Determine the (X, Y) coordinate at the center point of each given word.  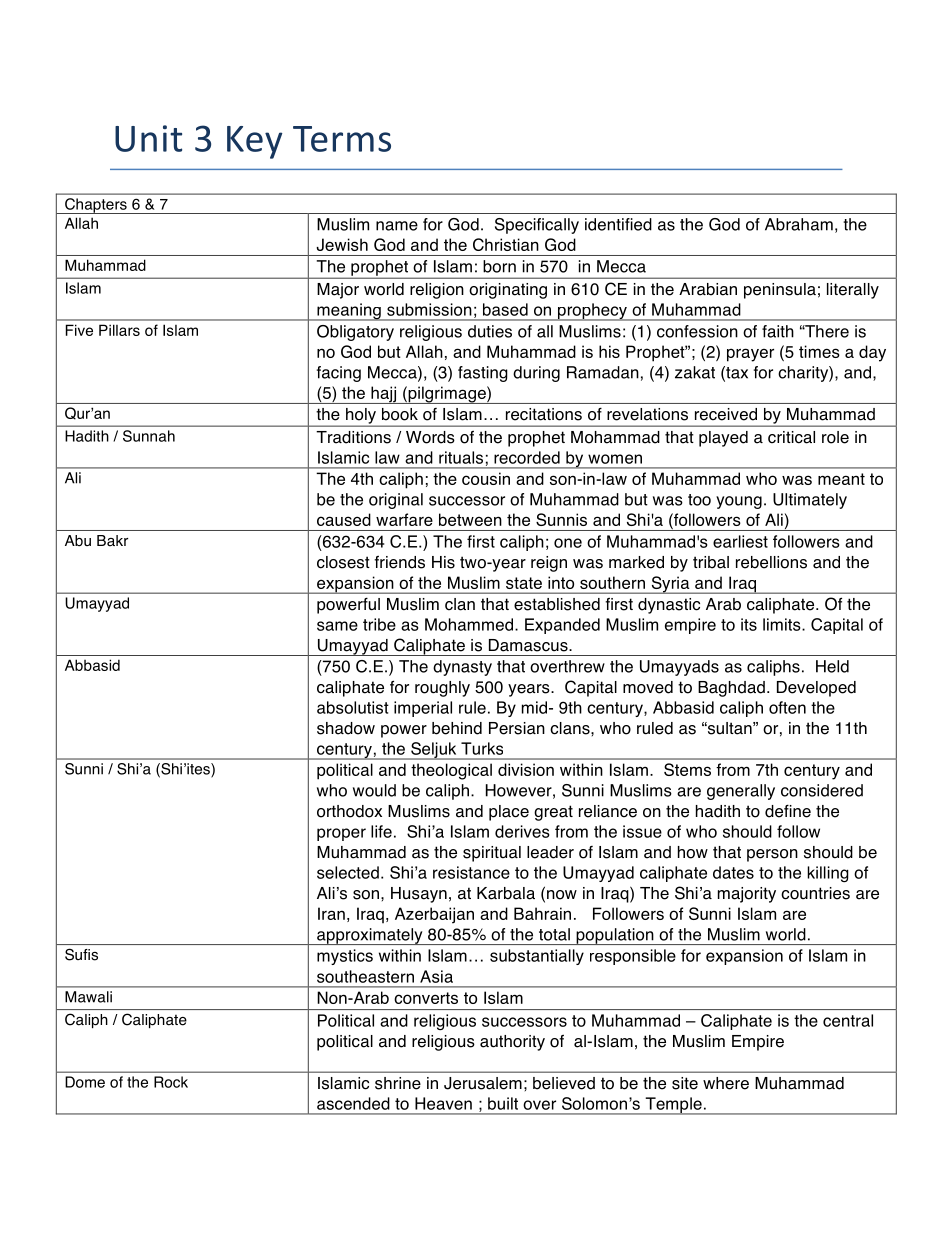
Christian (506, 244)
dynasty (462, 668)
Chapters (96, 206)
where (726, 1083)
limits (783, 624)
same (337, 626)
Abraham (799, 224)
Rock (171, 1082)
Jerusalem (483, 1083)
